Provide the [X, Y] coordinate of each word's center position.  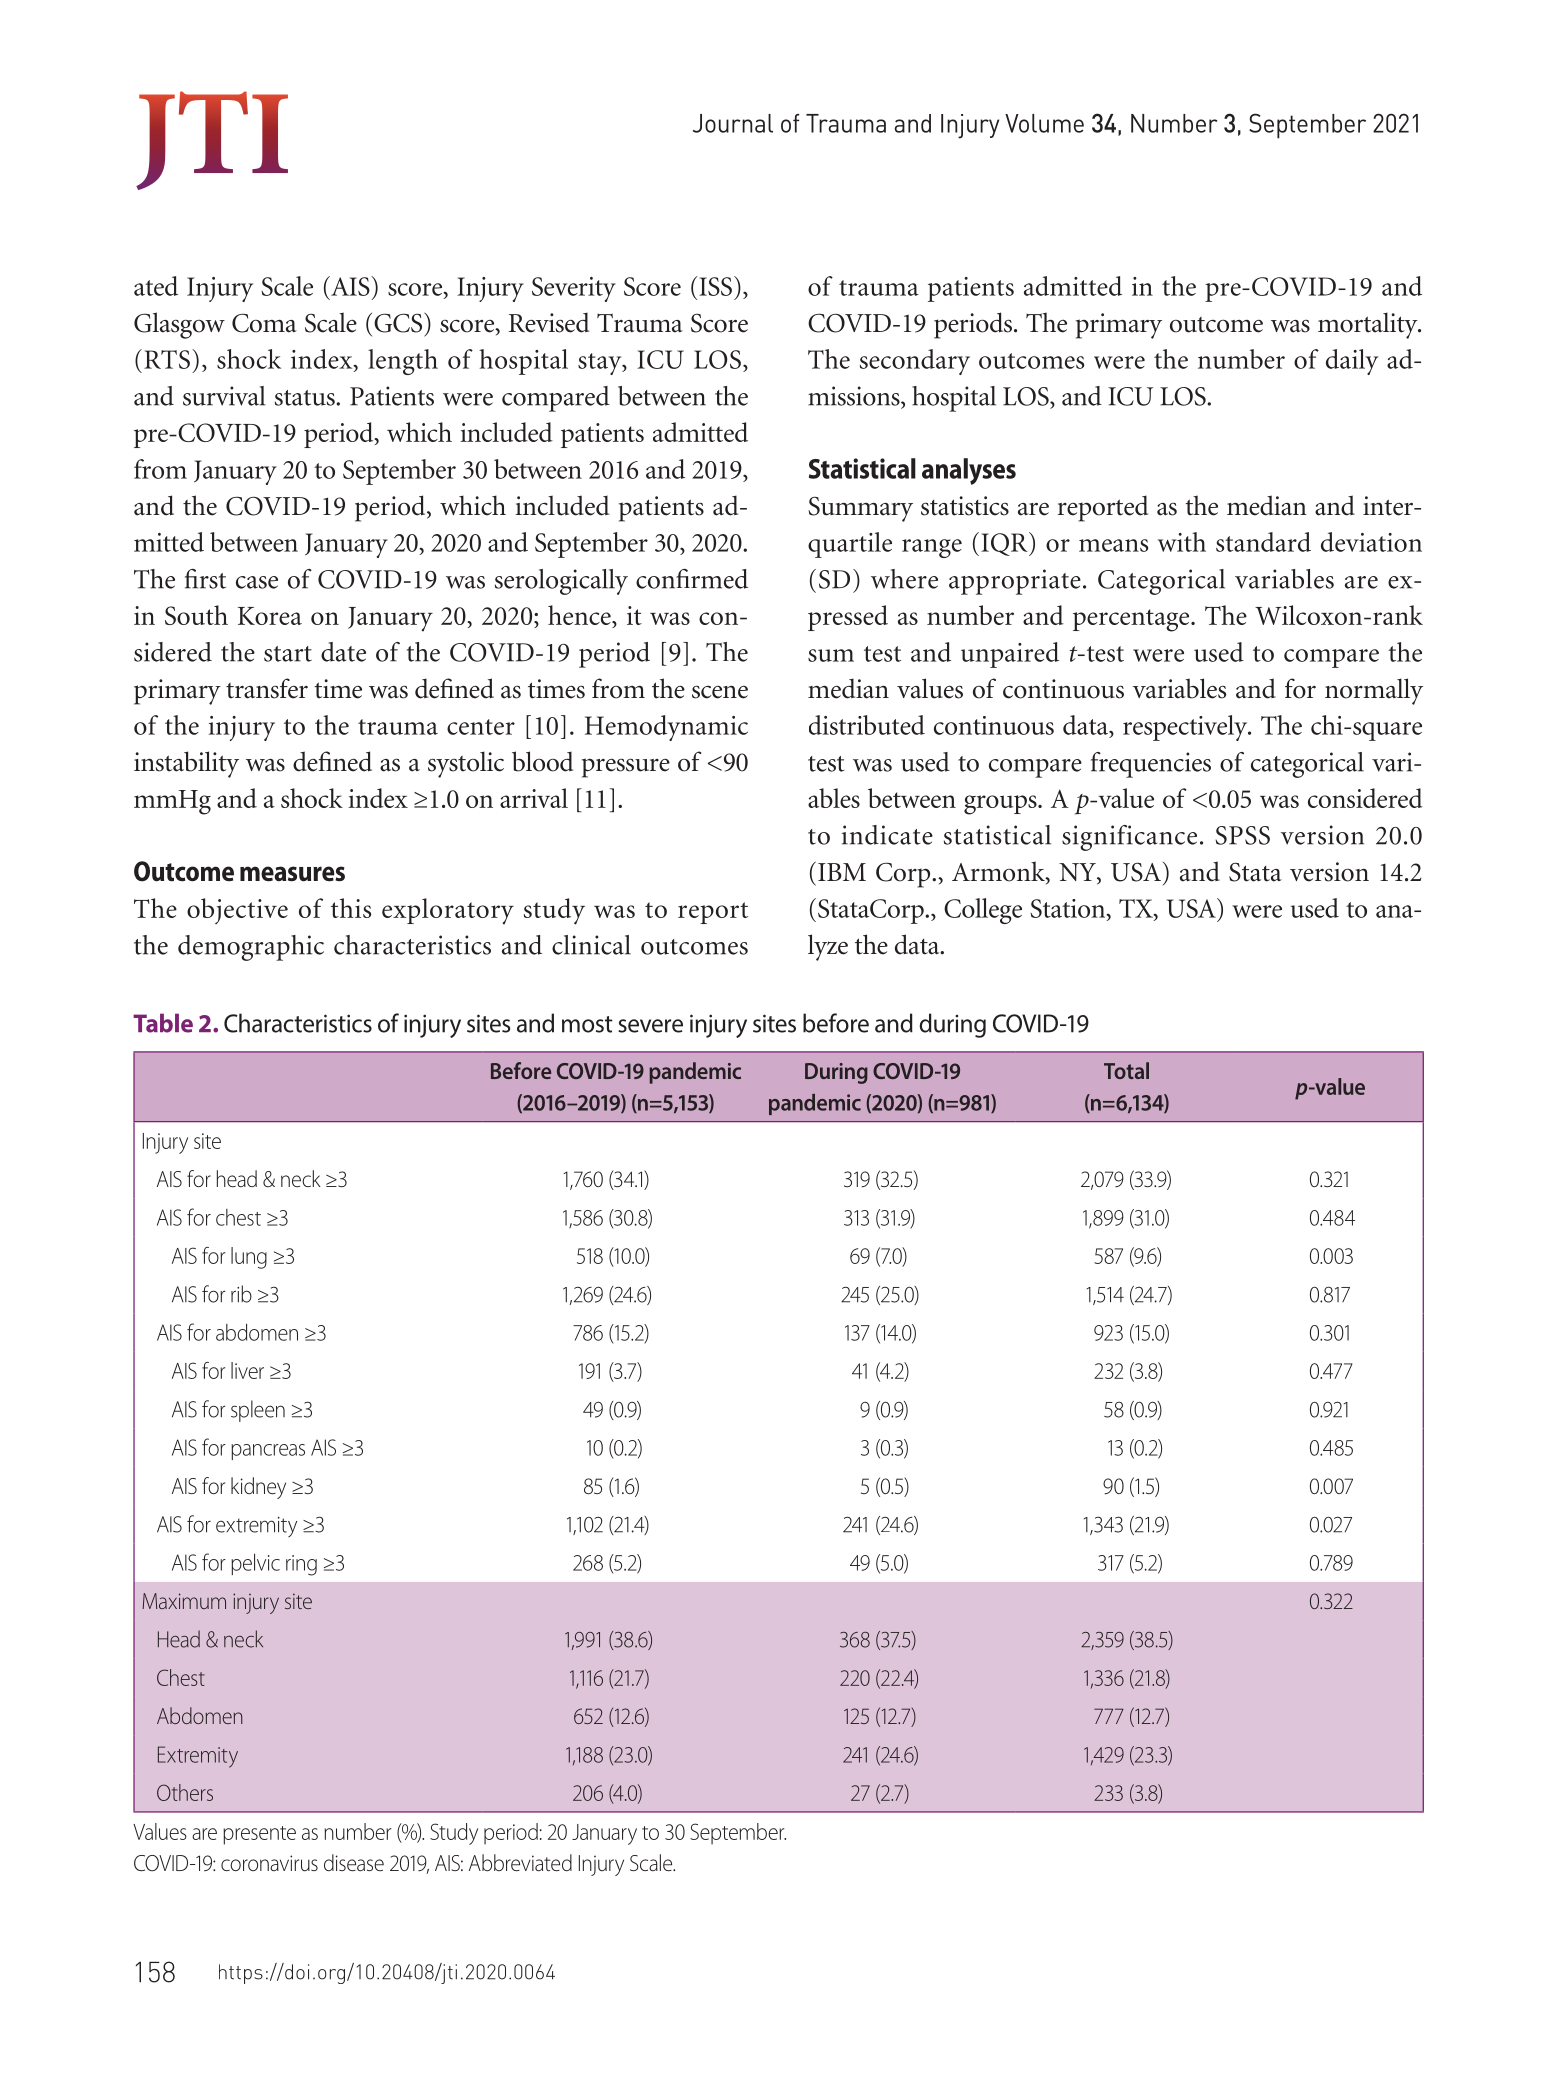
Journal [733, 123]
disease [354, 1863]
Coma [264, 323]
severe [650, 1026]
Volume [1044, 123]
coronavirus [269, 1863]
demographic [251, 948]
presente [259, 1835]
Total [1126, 1070]
